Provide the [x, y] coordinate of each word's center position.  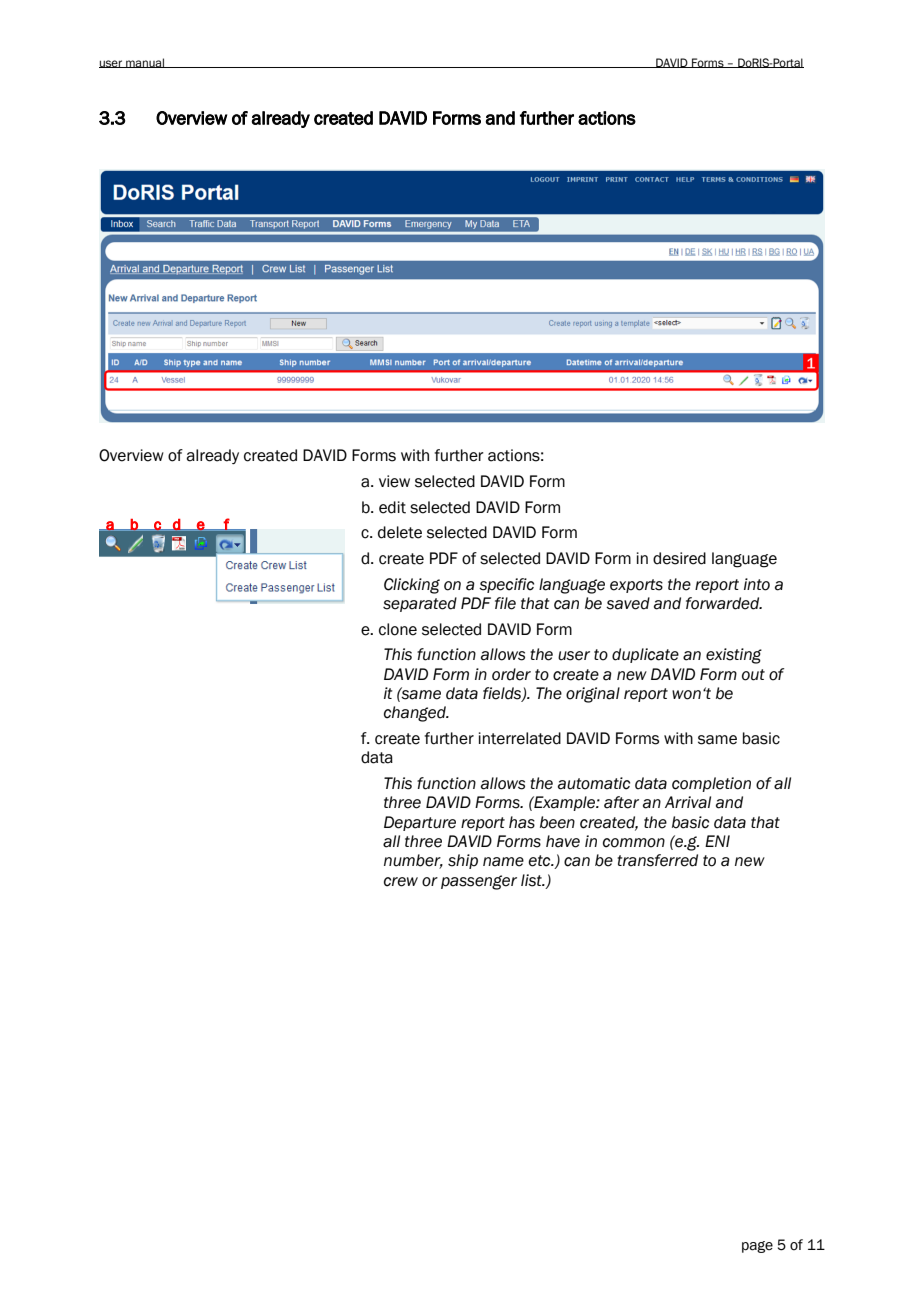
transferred [657, 860]
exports [636, 586]
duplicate [645, 655]
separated [420, 604]
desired [679, 558]
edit [392, 507]
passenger [479, 882]
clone [398, 629]
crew [401, 882]
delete [400, 532]
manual [145, 63]
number [413, 861]
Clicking [412, 586]
